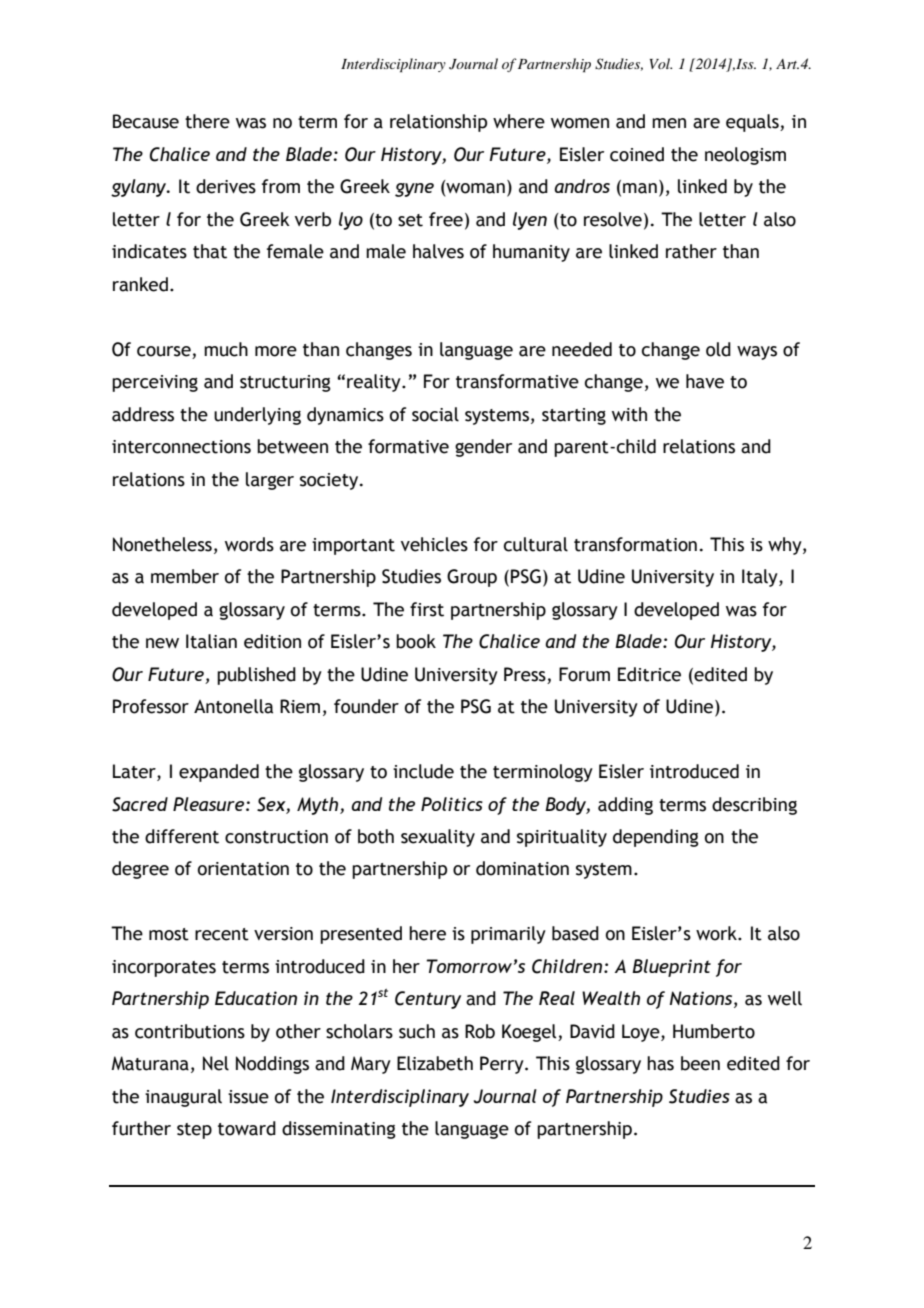 This screenshot has height=1308, width=924. Describe the element at coordinates (580, 123) in the screenshot. I see `women` at that location.
